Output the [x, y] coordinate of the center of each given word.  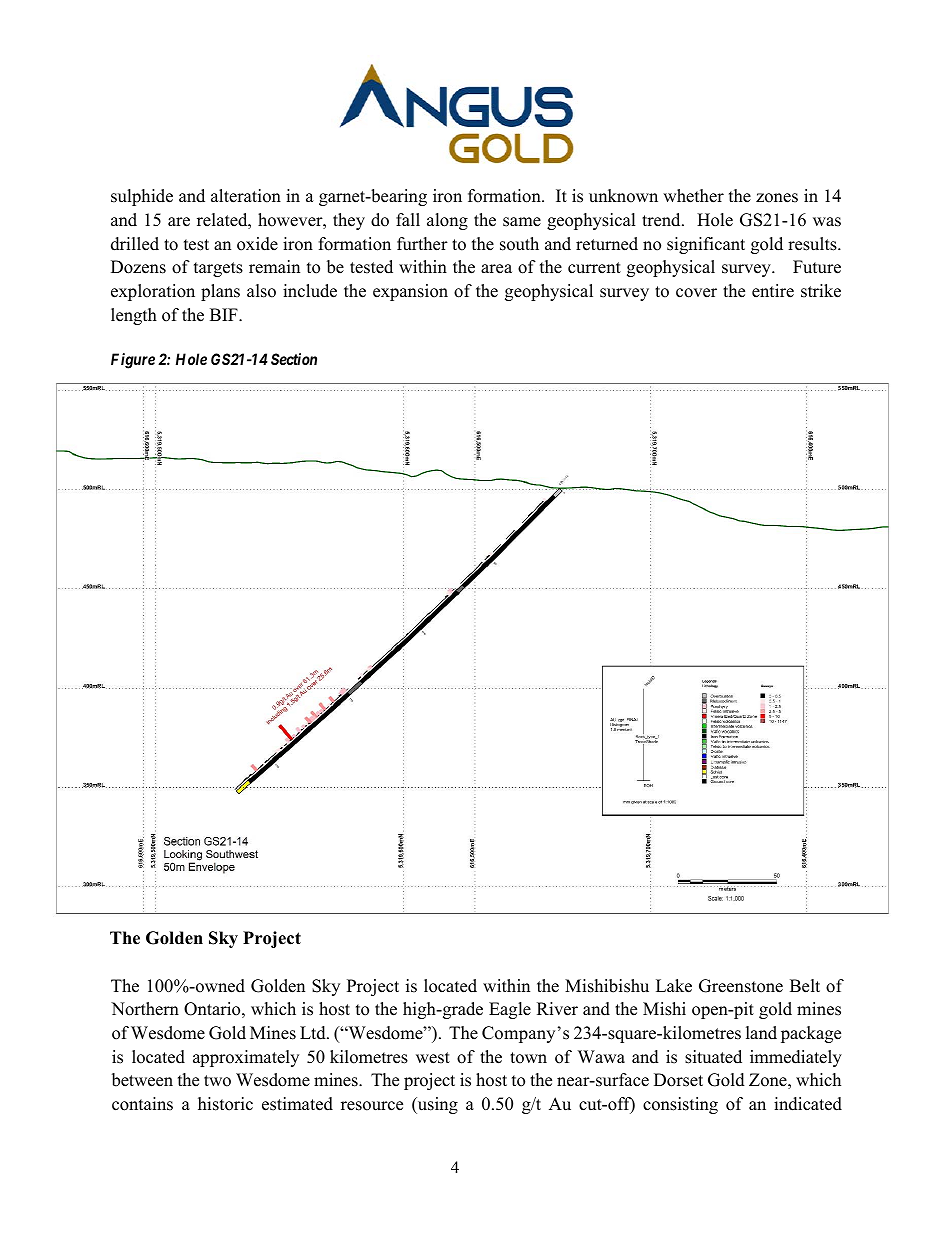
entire [773, 291]
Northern [145, 1009]
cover [696, 293]
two [217, 1081]
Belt [805, 986]
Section [294, 359]
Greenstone [741, 986]
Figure [133, 361]
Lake [674, 986]
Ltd [314, 1033]
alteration [246, 196]
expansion [410, 292]
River [557, 1009]
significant [706, 245]
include [310, 291]
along [447, 221]
